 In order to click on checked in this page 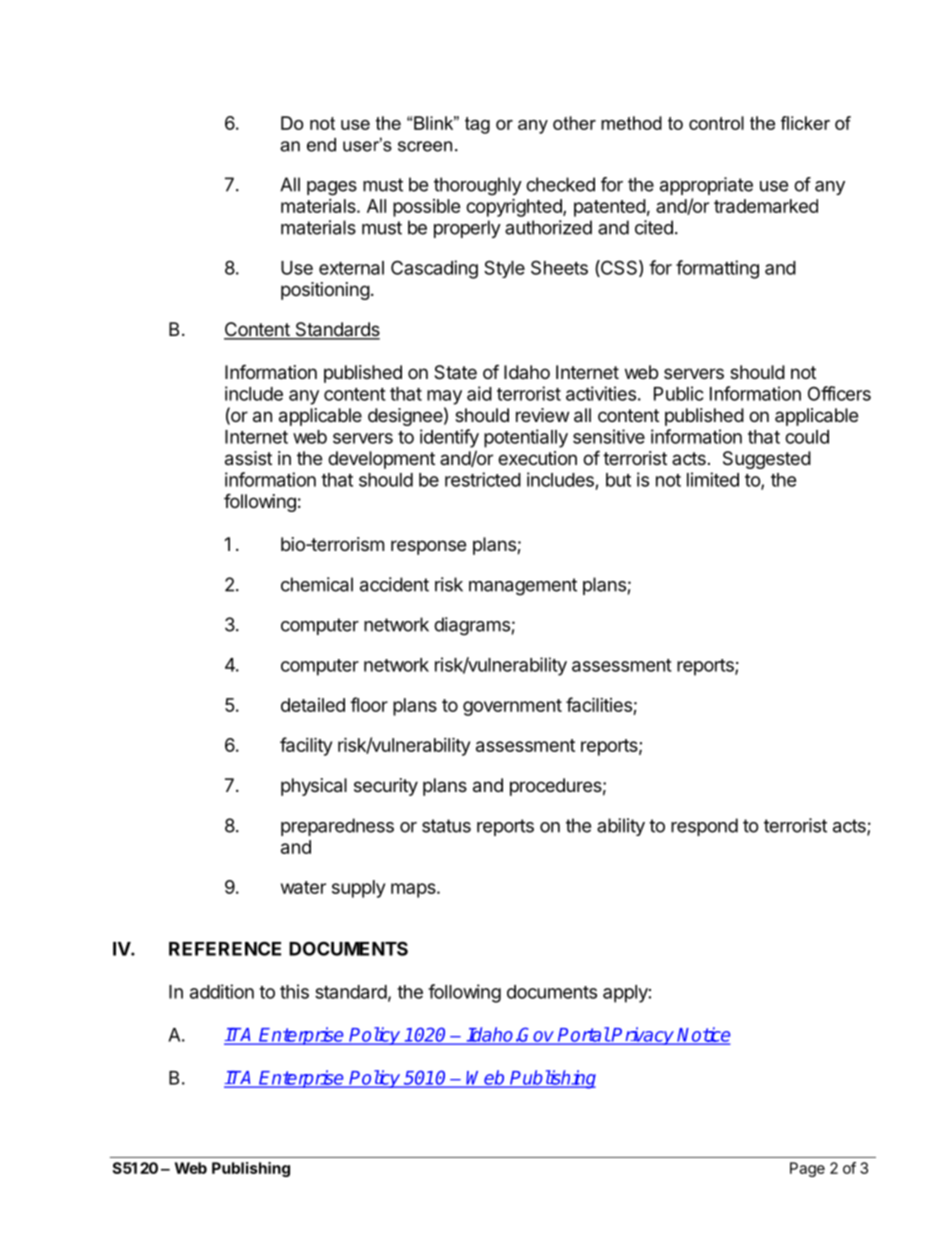, I will do `click(560, 184)`.
